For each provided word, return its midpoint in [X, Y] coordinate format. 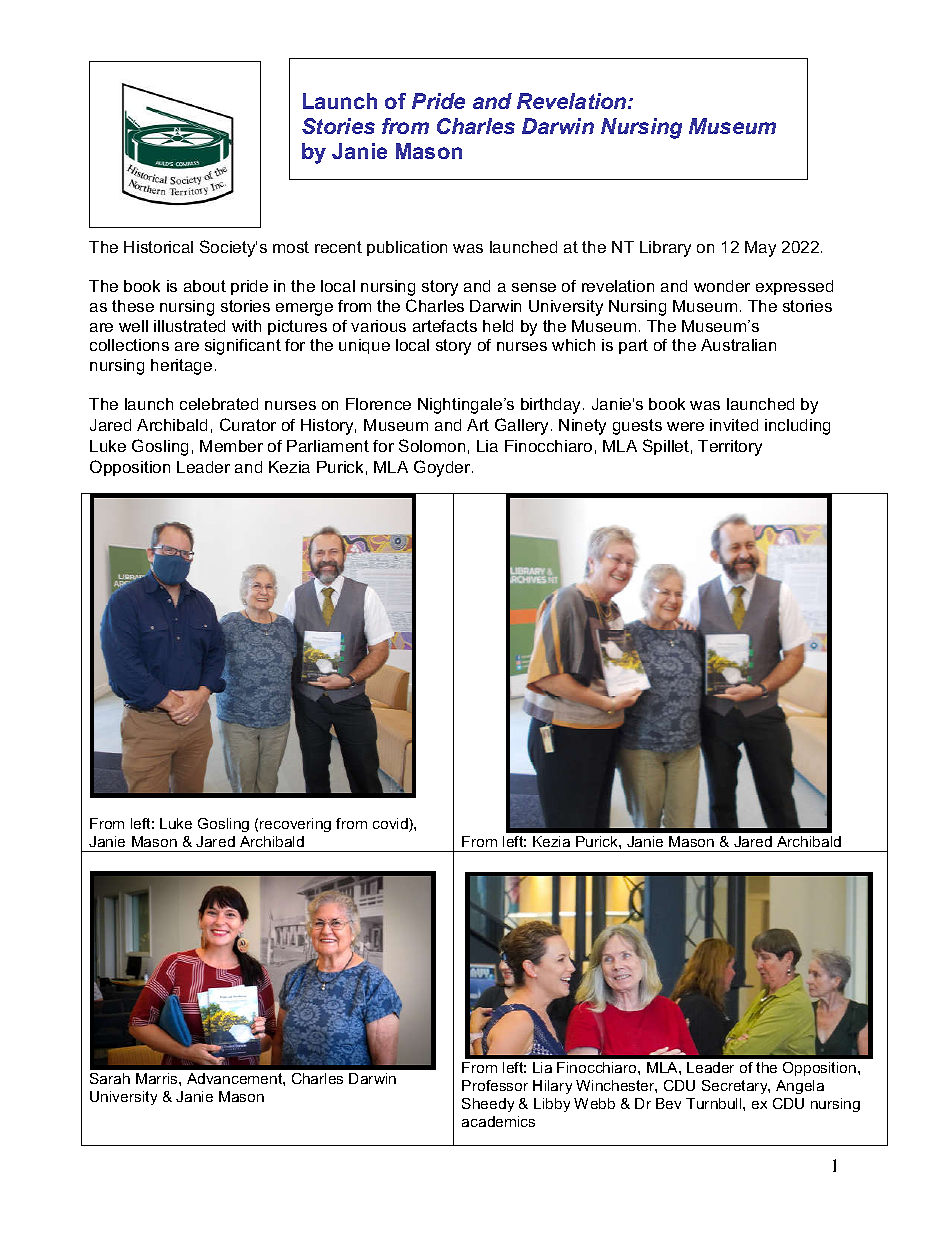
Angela [800, 1087]
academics [498, 1121]
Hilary [552, 1087]
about [205, 286]
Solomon [432, 445]
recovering [295, 825]
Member [231, 446]
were [685, 426]
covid [391, 825]
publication [407, 248]
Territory [730, 448]
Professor [495, 1085]
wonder [722, 286]
